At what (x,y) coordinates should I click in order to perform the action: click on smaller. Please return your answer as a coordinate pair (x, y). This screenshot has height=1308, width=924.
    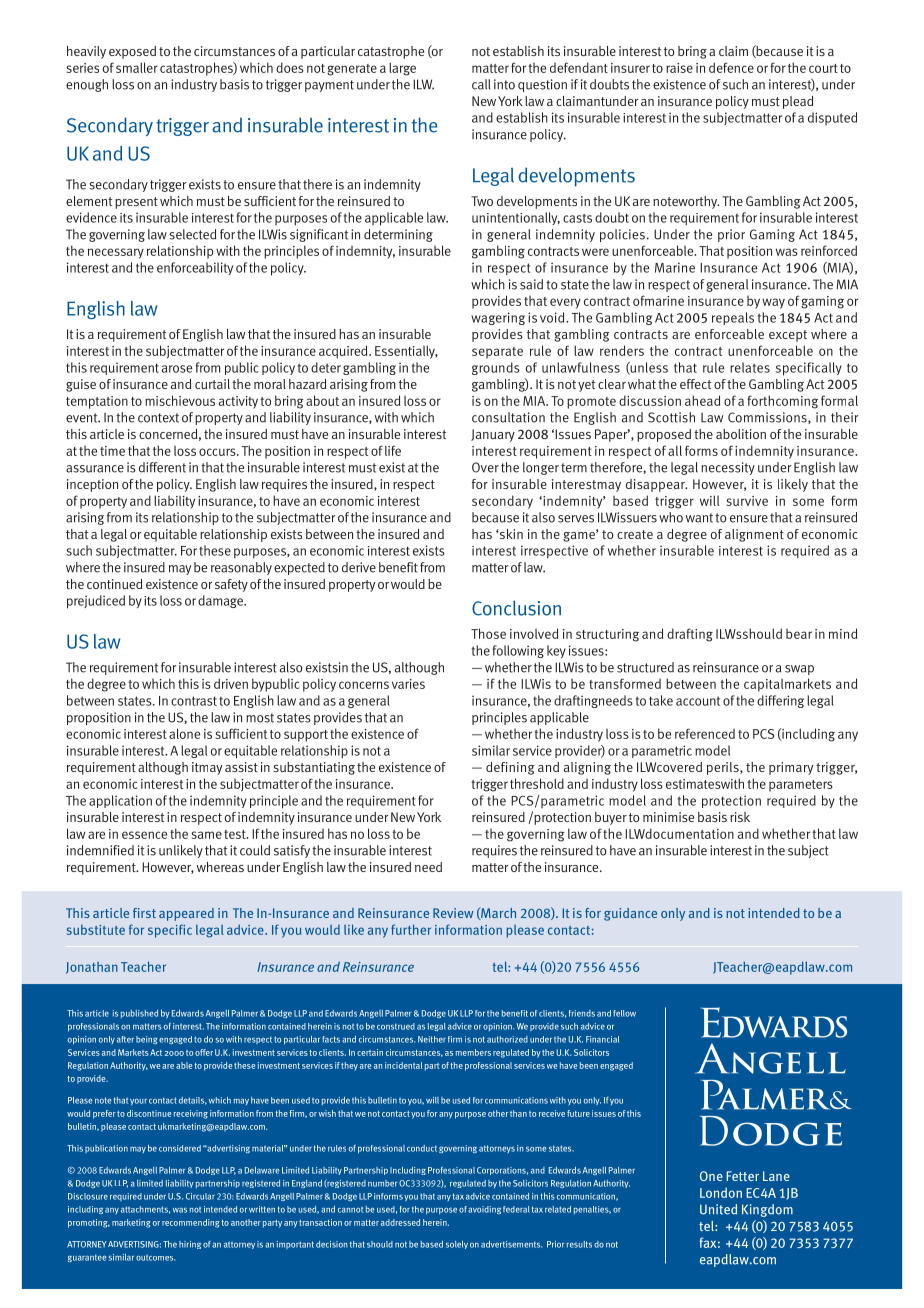
    Looking at the image, I should click on (137, 67).
